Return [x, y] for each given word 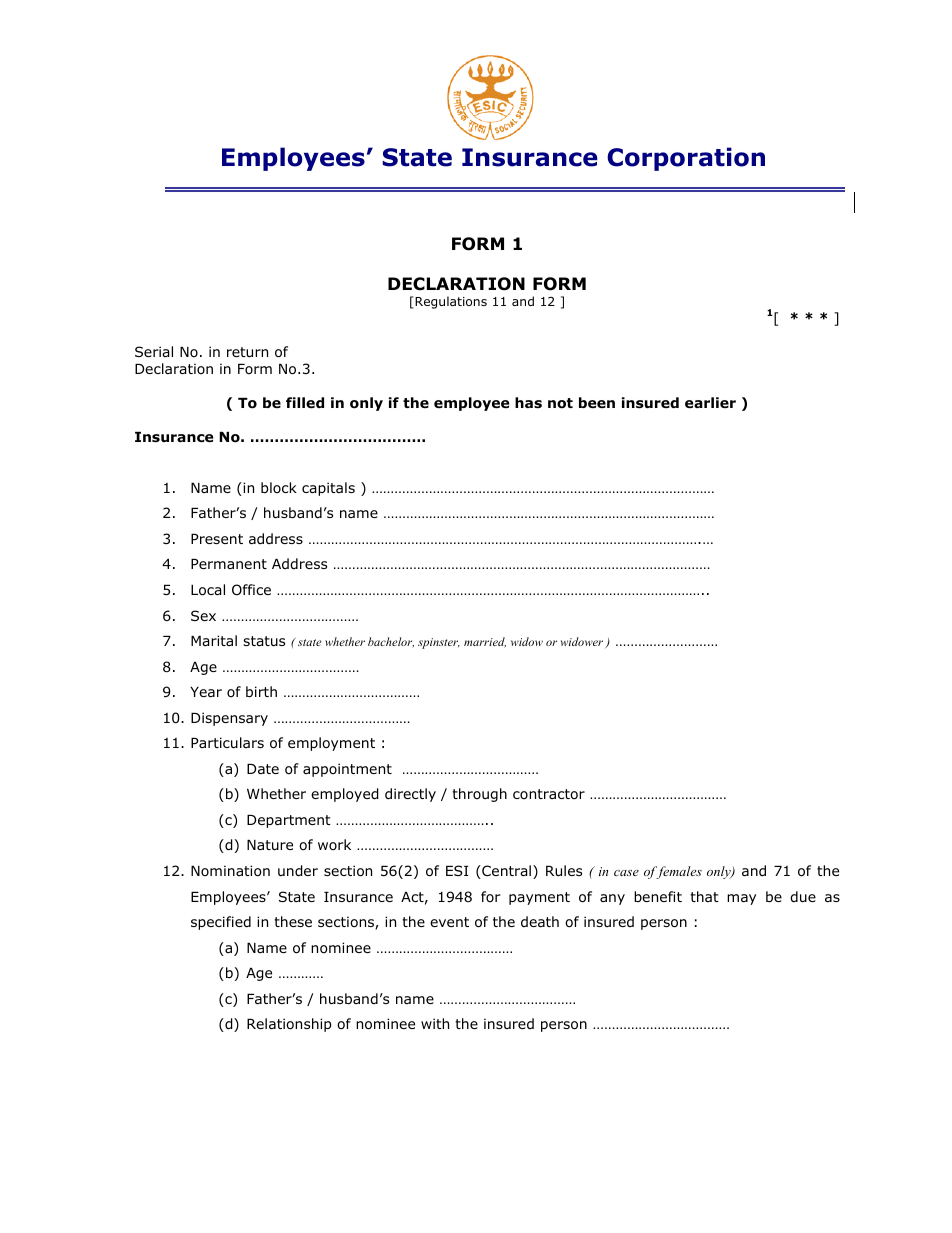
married [485, 642]
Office [251, 590]
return [247, 352]
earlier [710, 402]
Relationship [289, 1025]
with [435, 1023]
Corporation [686, 159]
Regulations [451, 302]
